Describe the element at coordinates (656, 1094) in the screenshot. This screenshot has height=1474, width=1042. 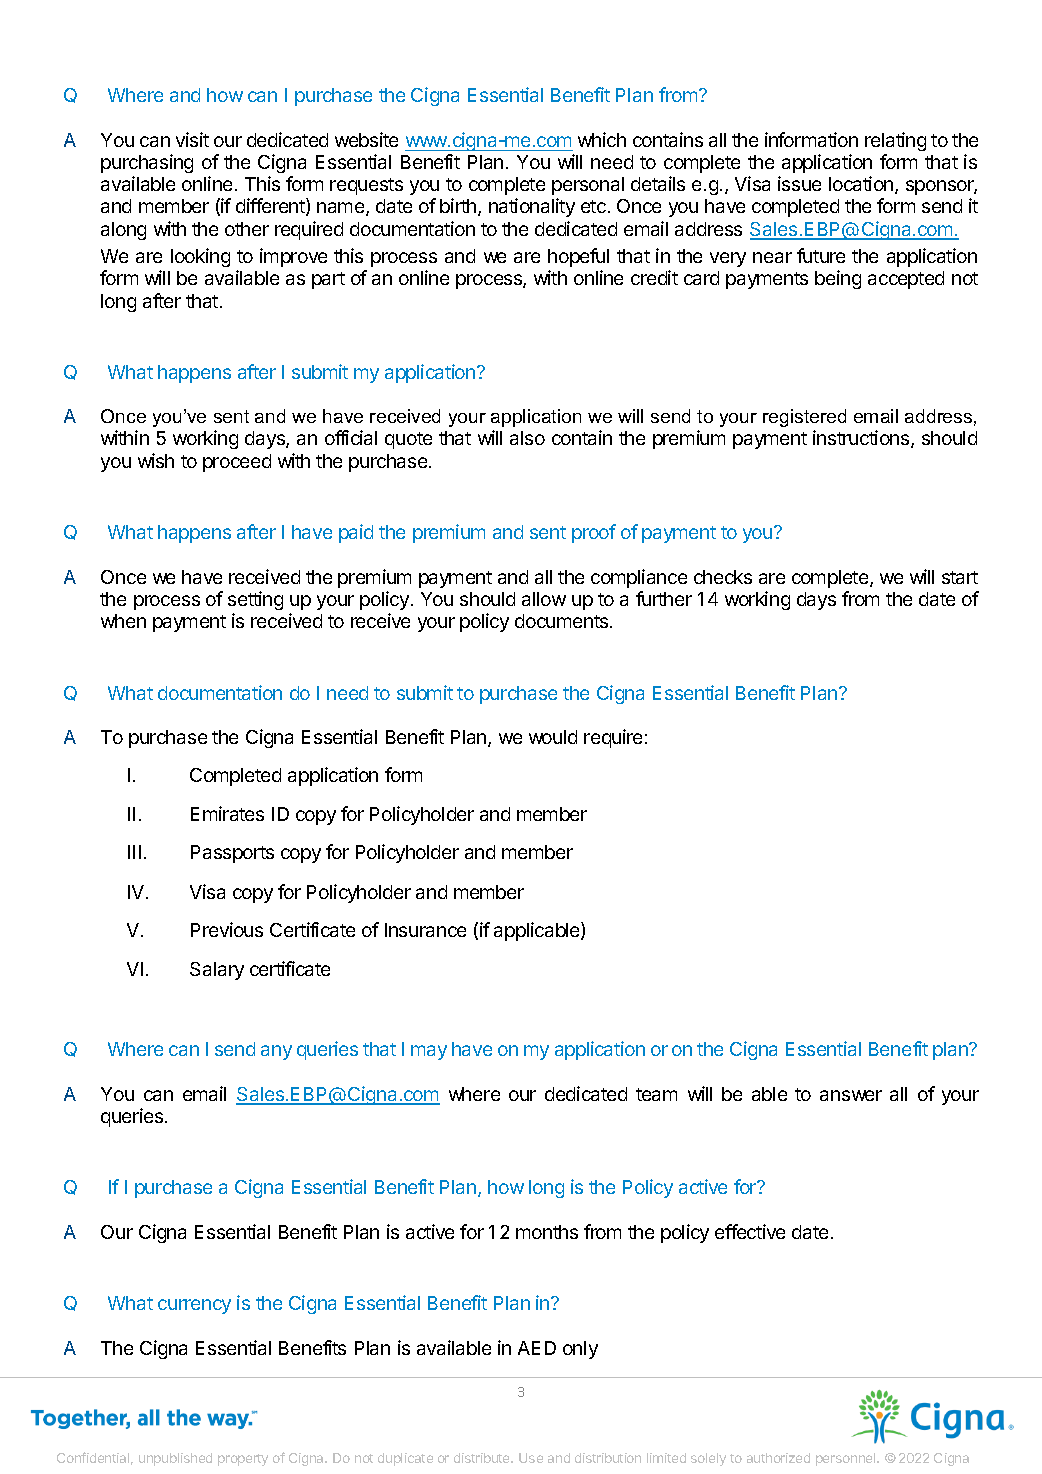
I see `team` at that location.
